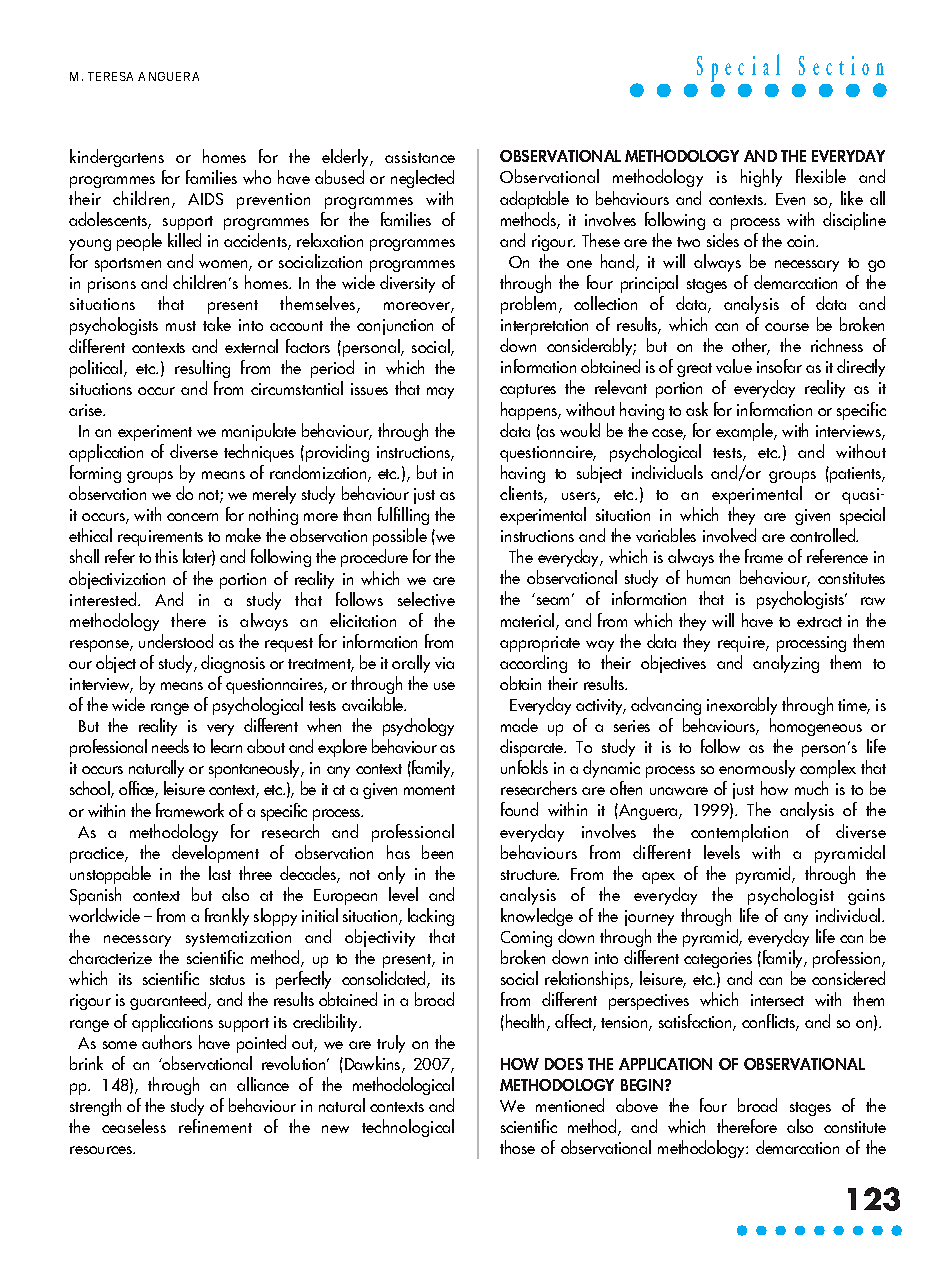 The height and width of the screenshot is (1271, 952). What do you see at coordinates (770, 1022) in the screenshot?
I see `conflicts` at bounding box center [770, 1022].
